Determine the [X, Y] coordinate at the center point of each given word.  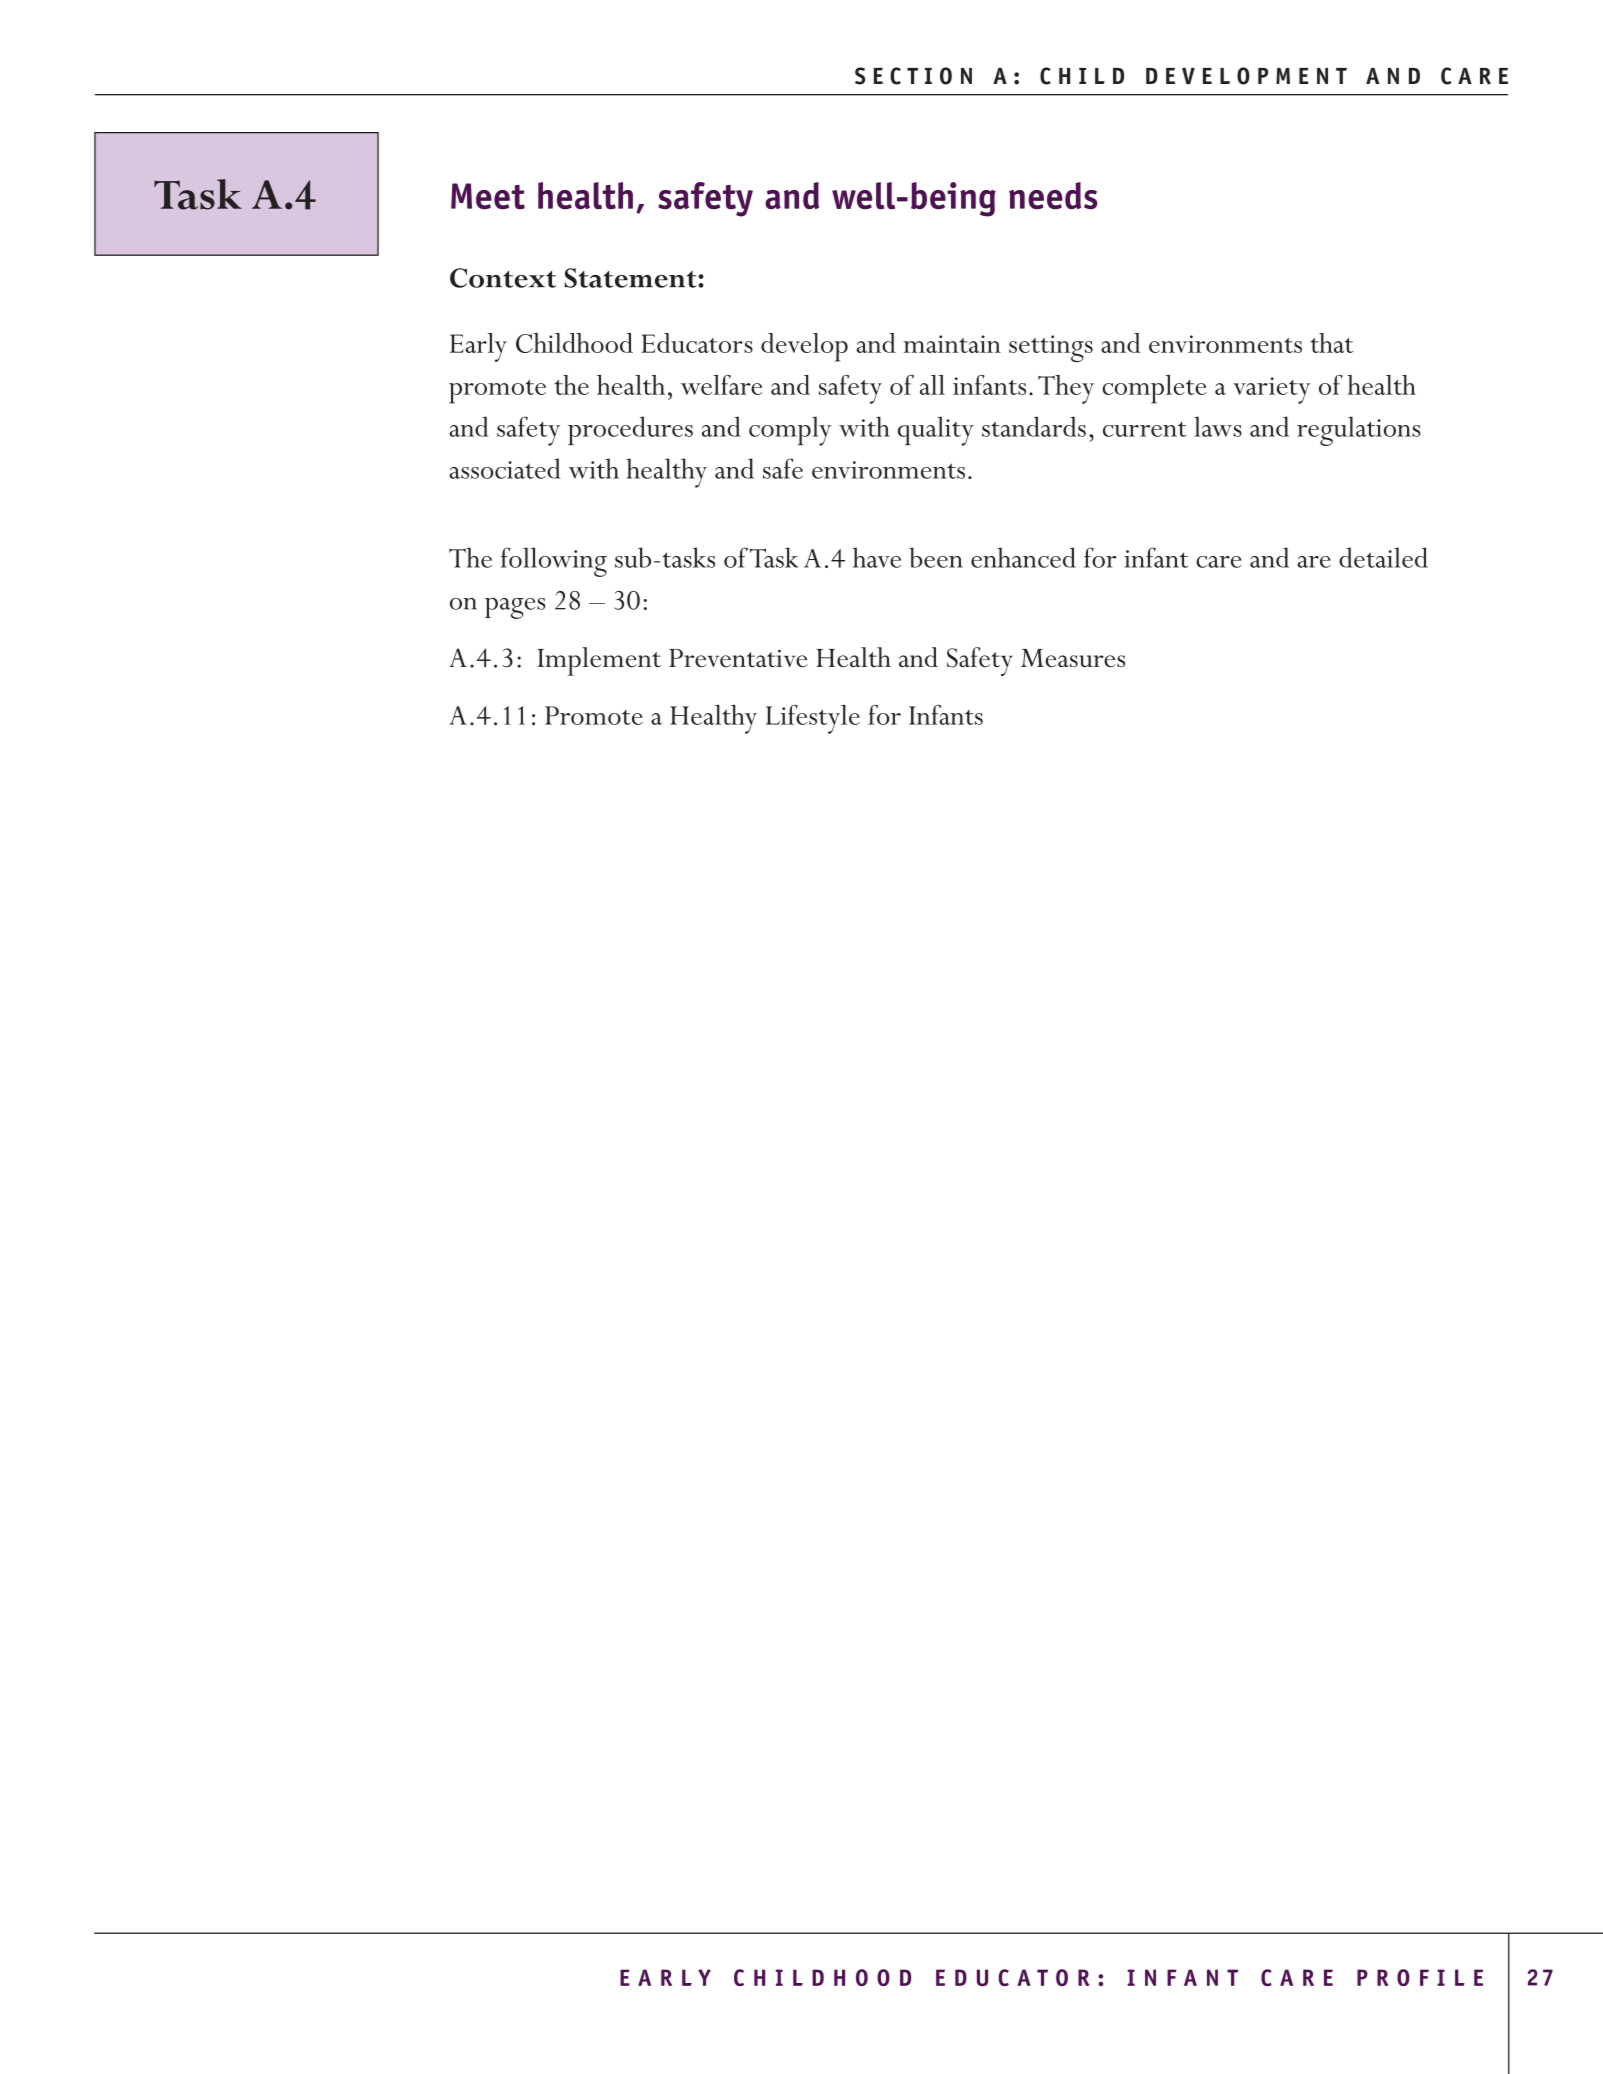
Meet [488, 196]
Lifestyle [813, 719]
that [1332, 343]
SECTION [913, 76]
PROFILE [1420, 1977]
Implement [599, 661]
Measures [1073, 658]
